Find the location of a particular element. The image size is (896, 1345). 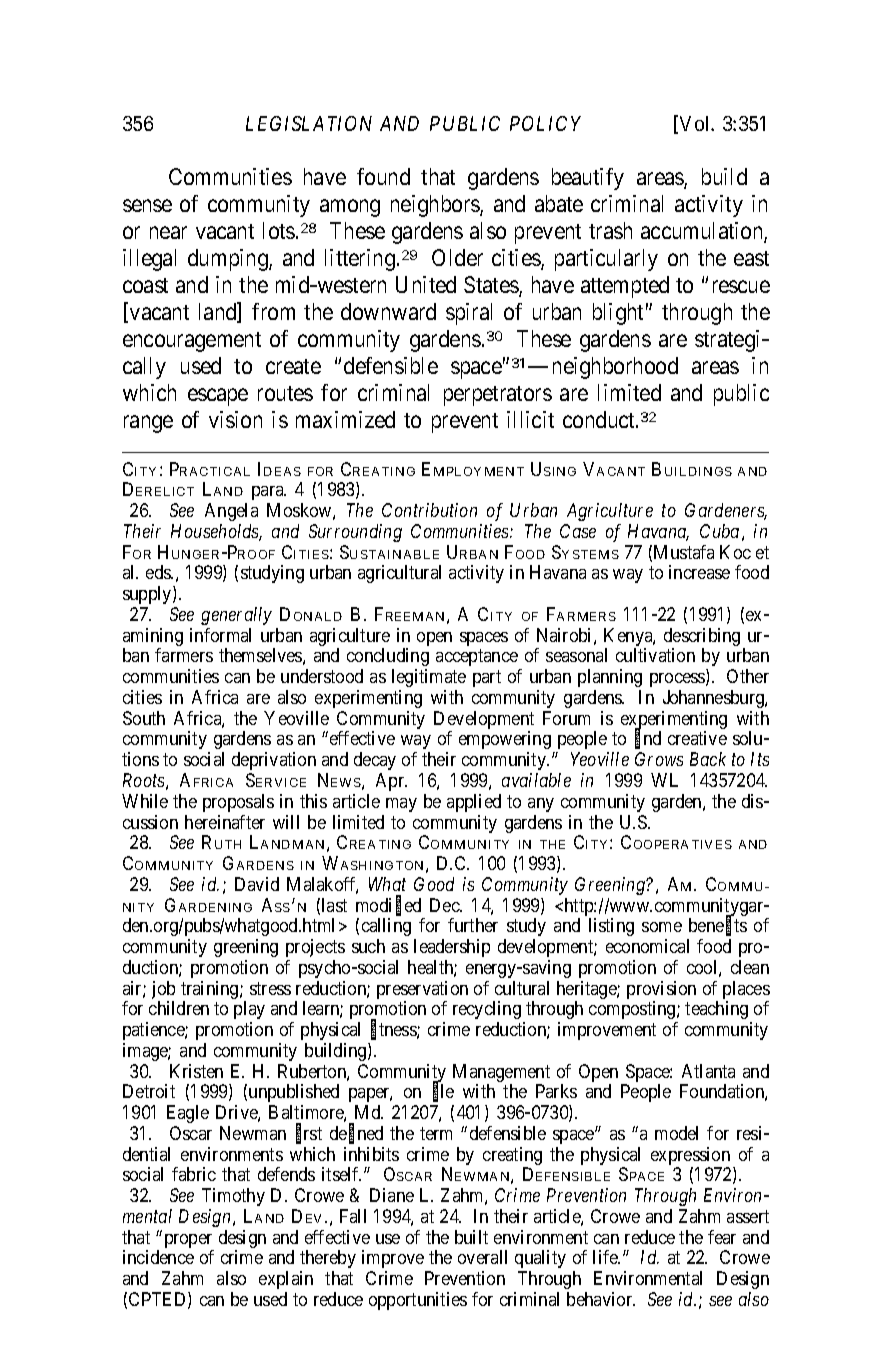

sense is located at coordinates (147, 206).
